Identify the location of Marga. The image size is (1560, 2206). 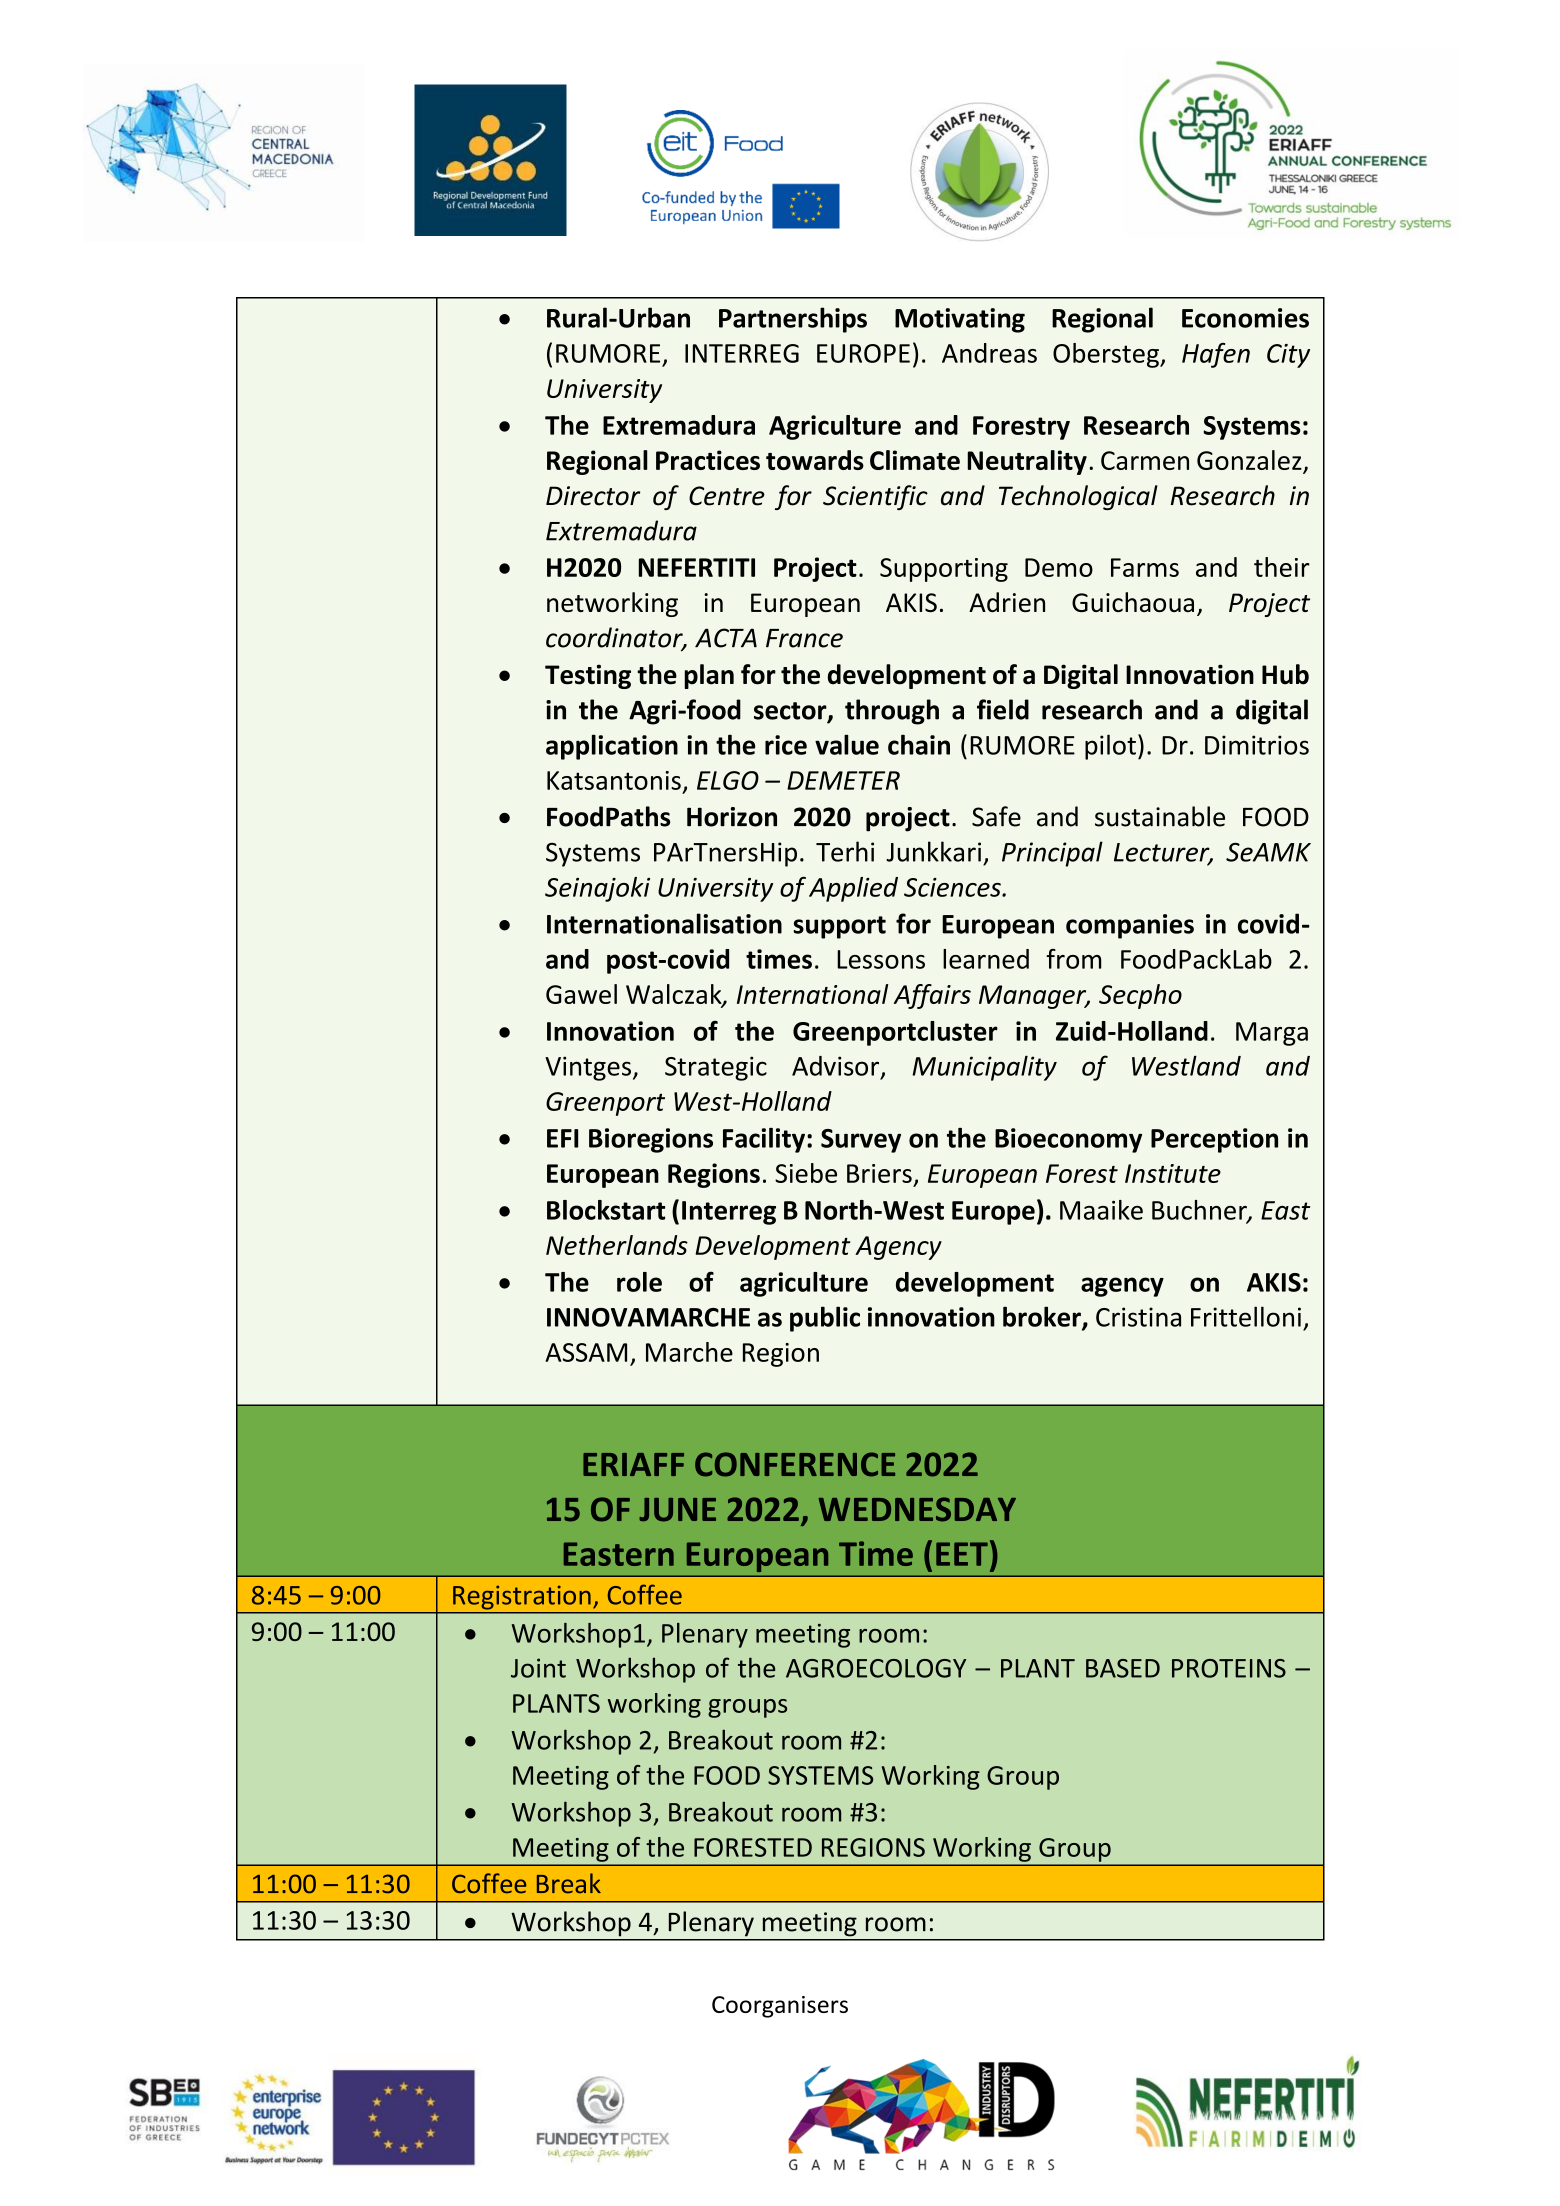
(1272, 1034).
